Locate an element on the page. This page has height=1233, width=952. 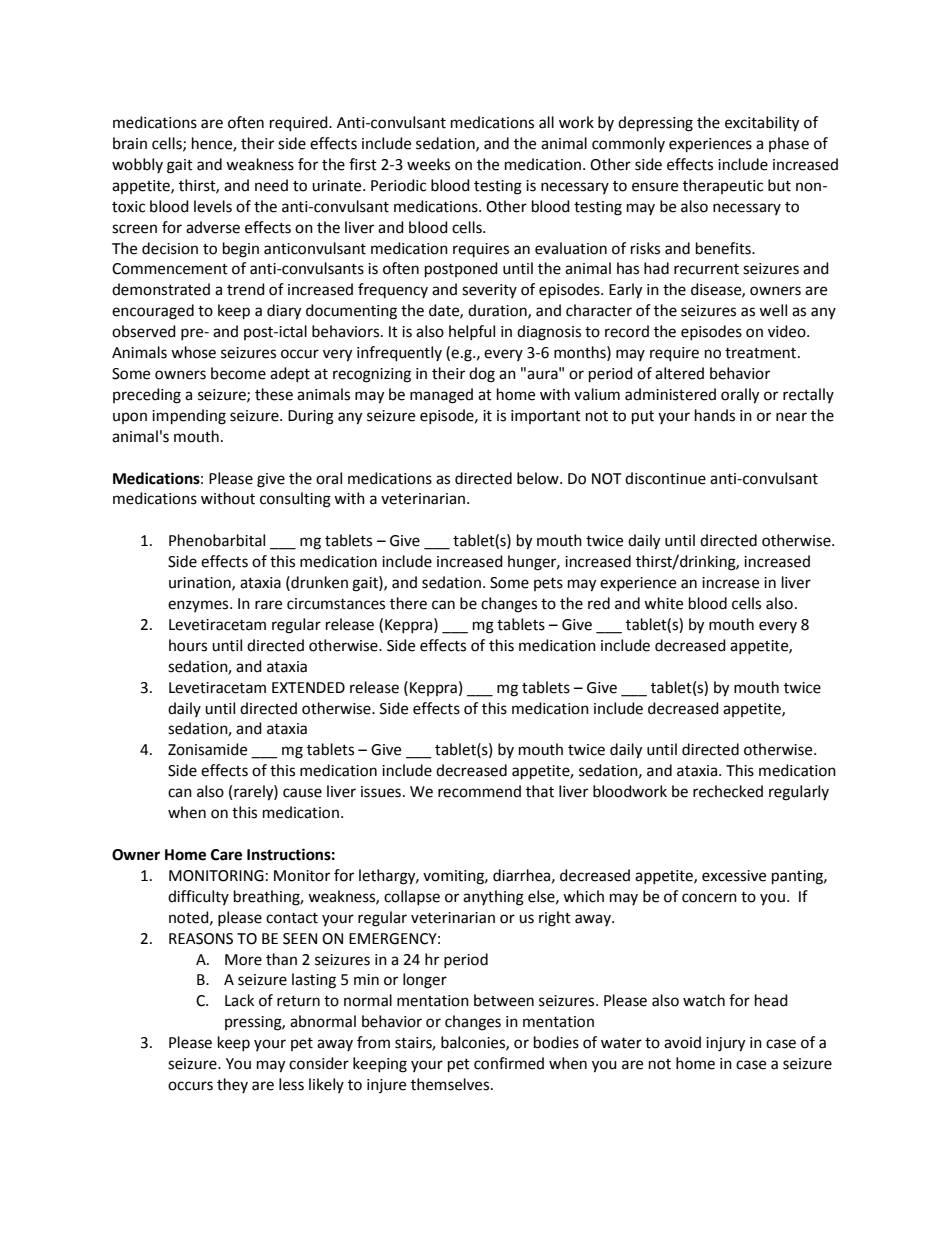
confirmed is located at coordinates (509, 1063).
